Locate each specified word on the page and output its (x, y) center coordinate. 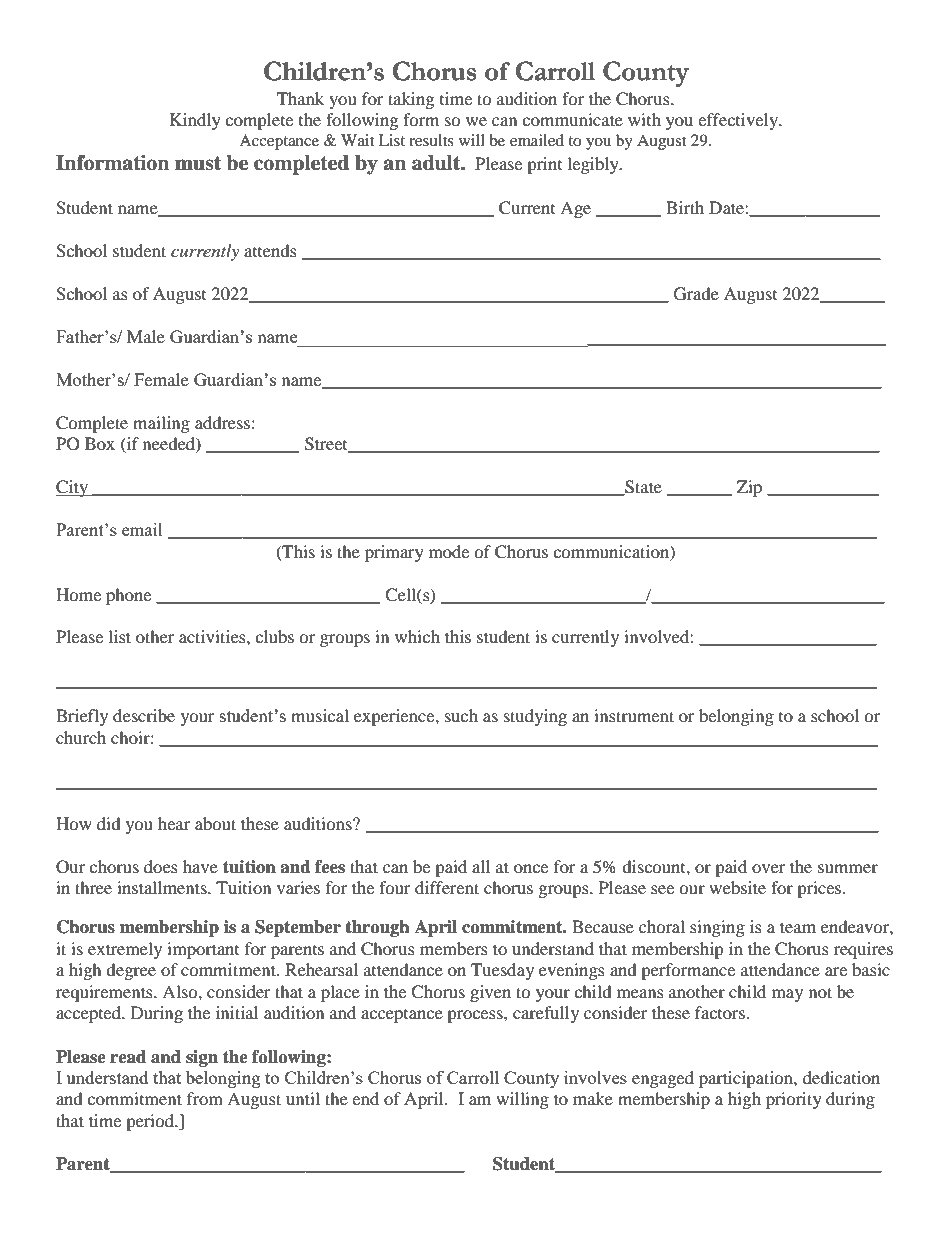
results (431, 140)
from (205, 1098)
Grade (696, 294)
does (161, 866)
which (417, 636)
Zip (749, 488)
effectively (739, 121)
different (447, 887)
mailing (161, 424)
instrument (634, 715)
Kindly (195, 121)
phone (128, 596)
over (769, 868)
